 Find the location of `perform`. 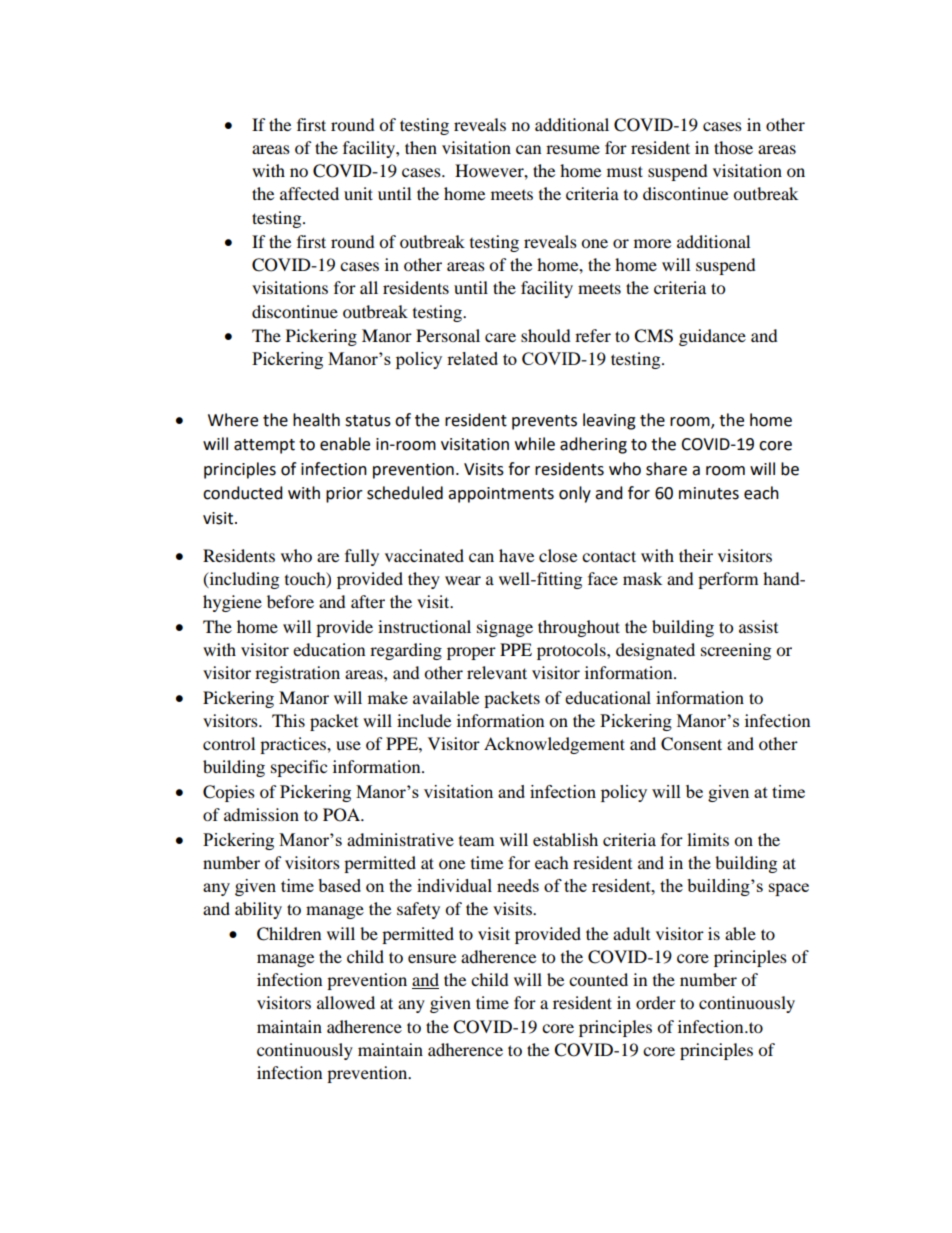

perform is located at coordinates (728, 580).
